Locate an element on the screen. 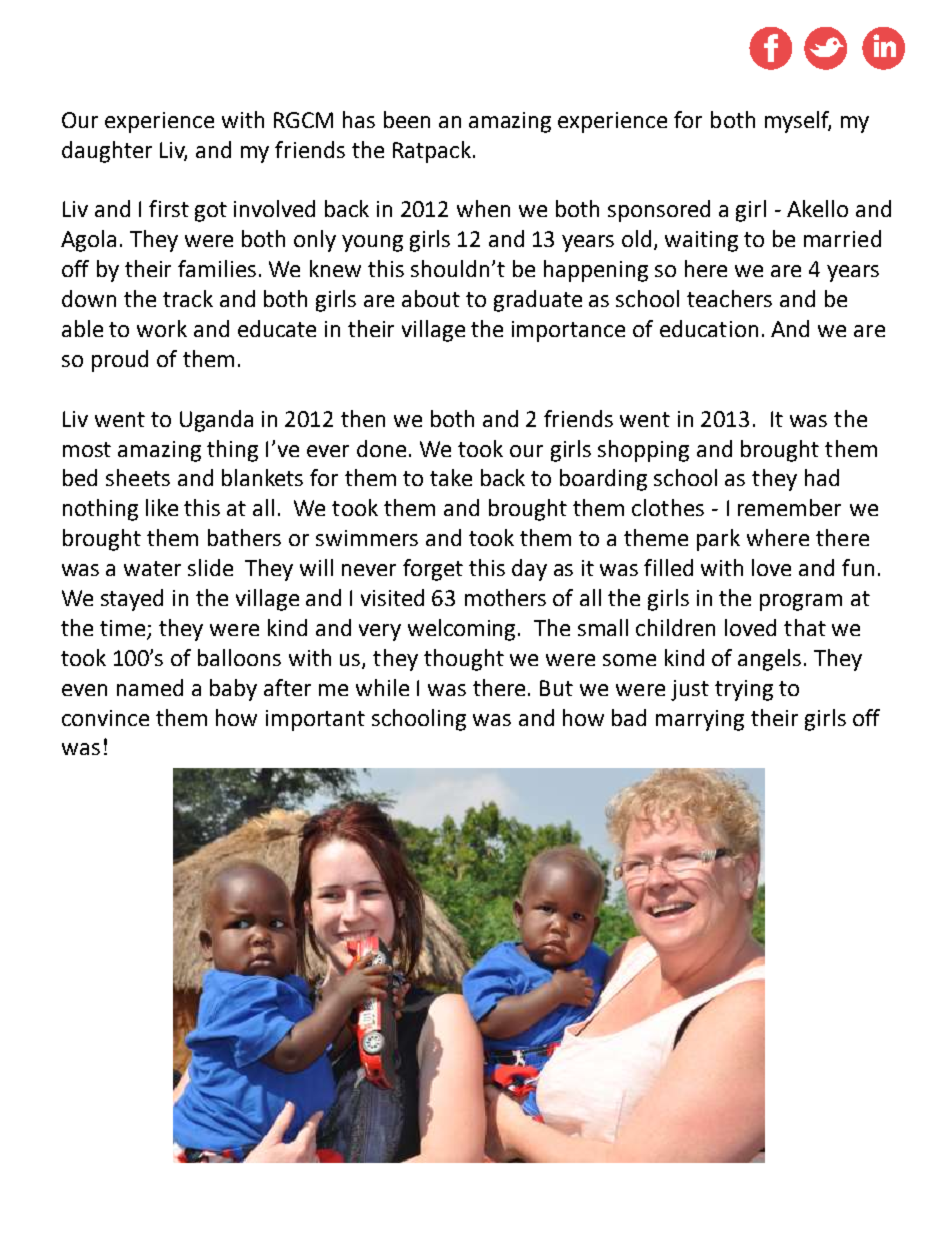  named is located at coordinates (150, 687).
